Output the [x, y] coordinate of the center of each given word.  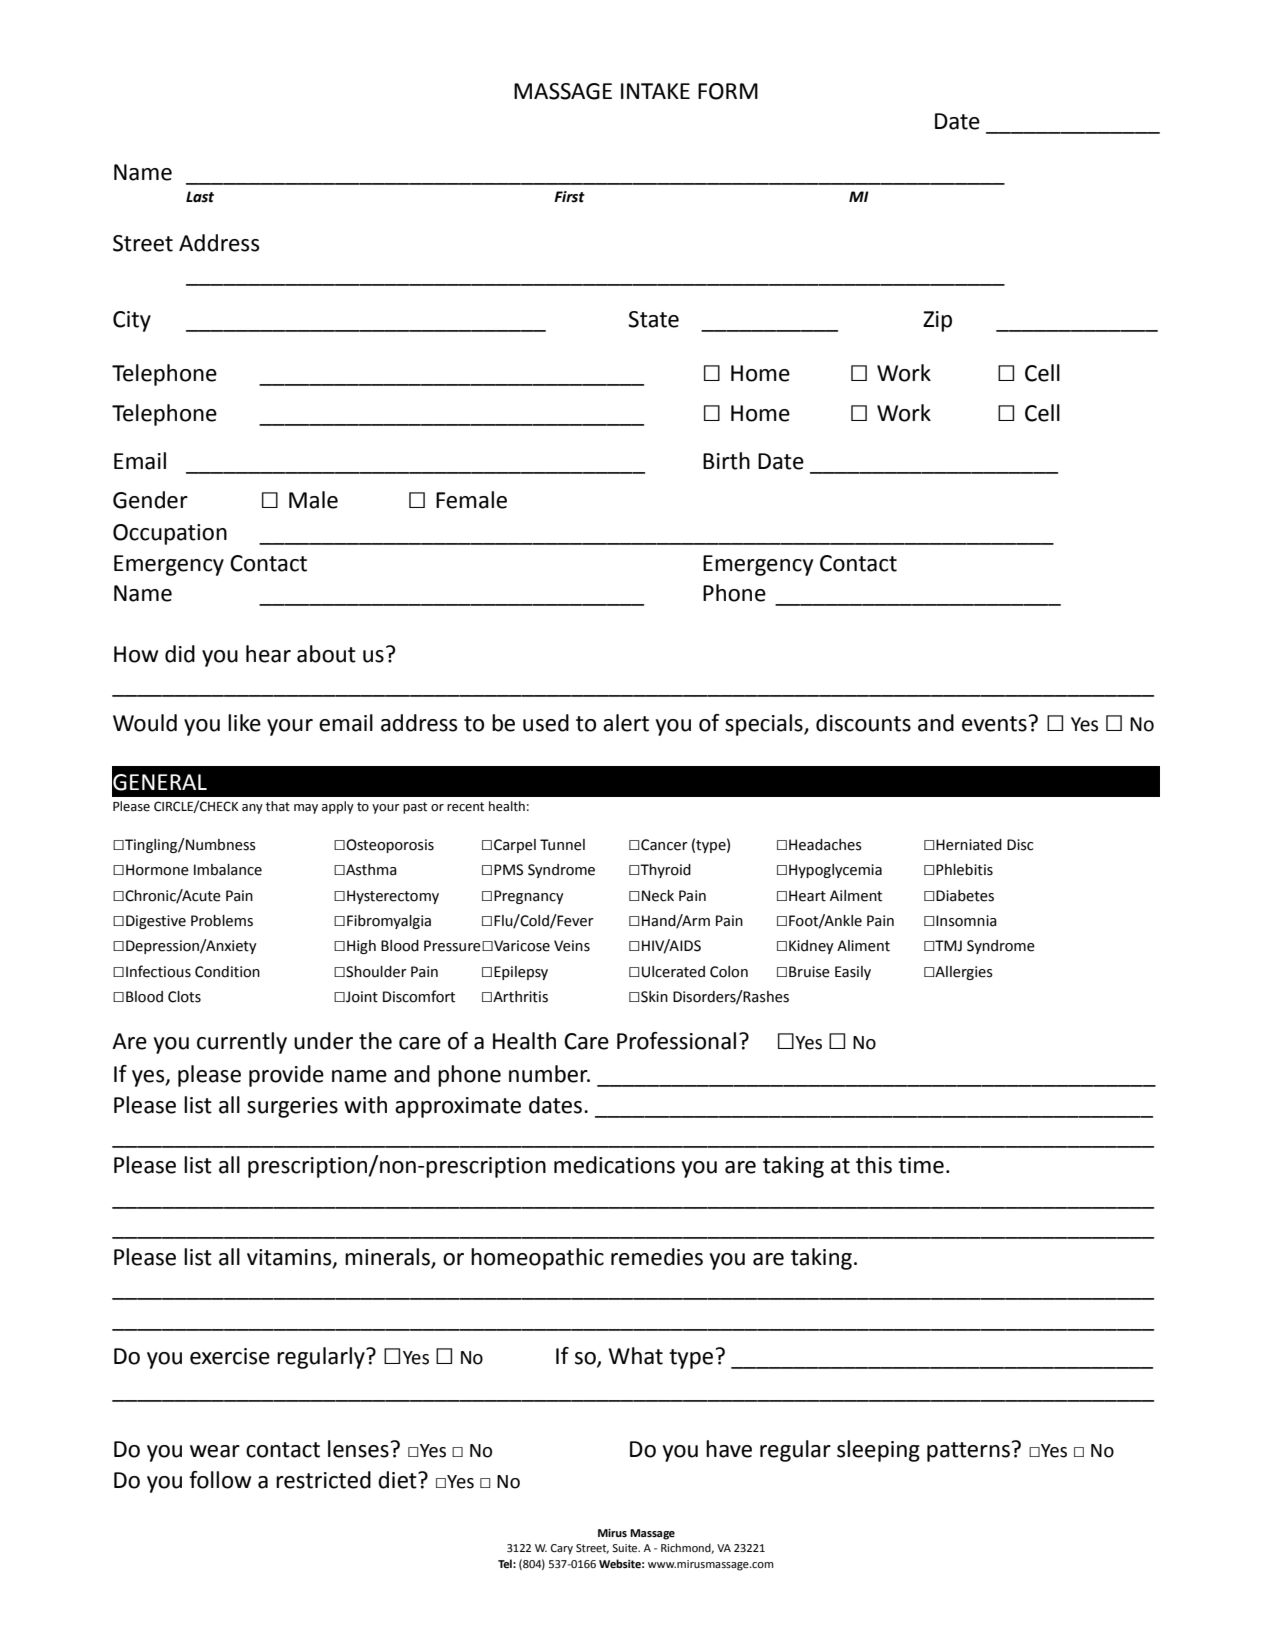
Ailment [856, 896]
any [252, 809]
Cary [562, 1549]
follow [220, 1480]
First [569, 197]
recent [465, 807]
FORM [728, 91]
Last [200, 197]
